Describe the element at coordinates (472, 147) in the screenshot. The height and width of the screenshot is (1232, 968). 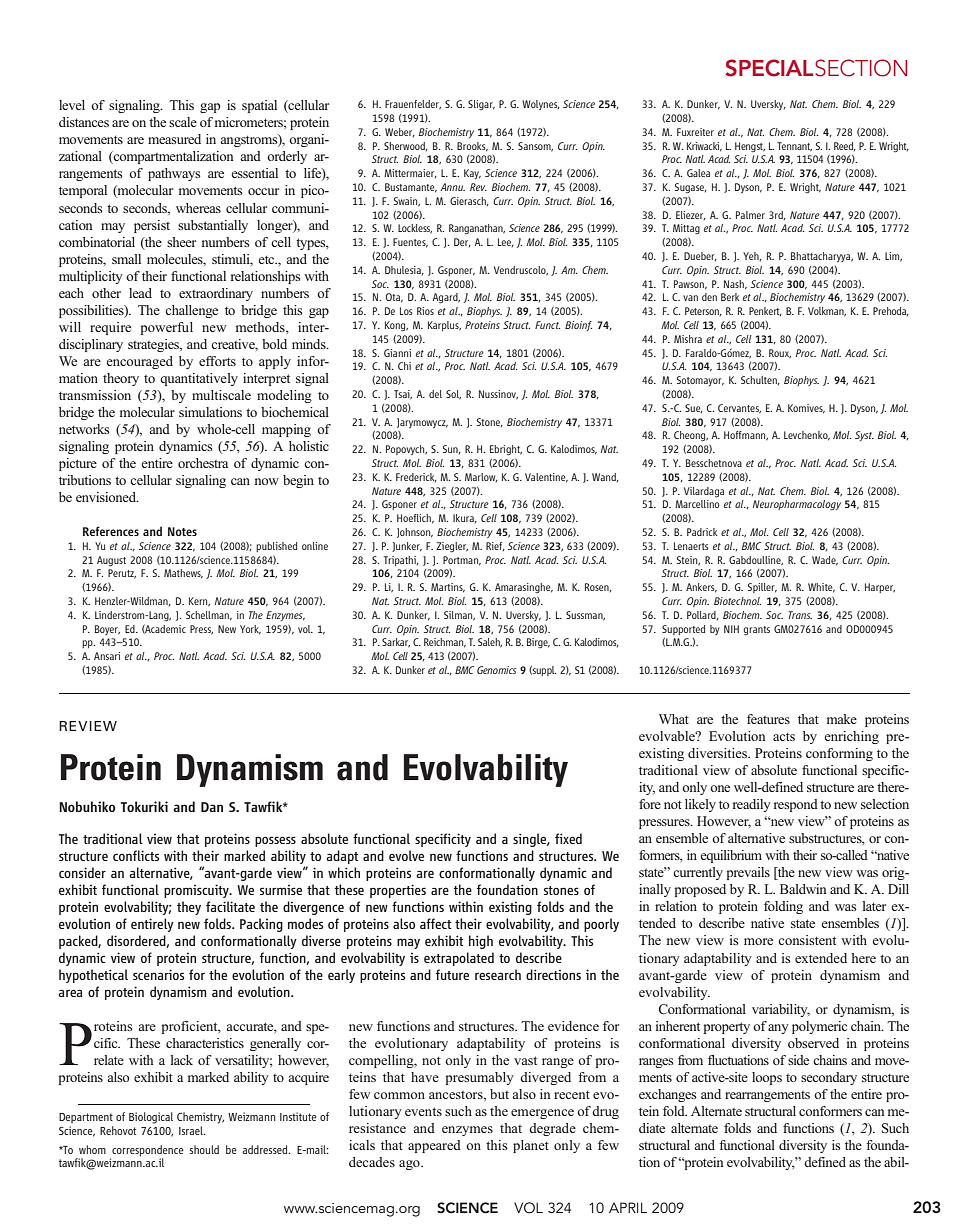
I see `Brooks` at that location.
